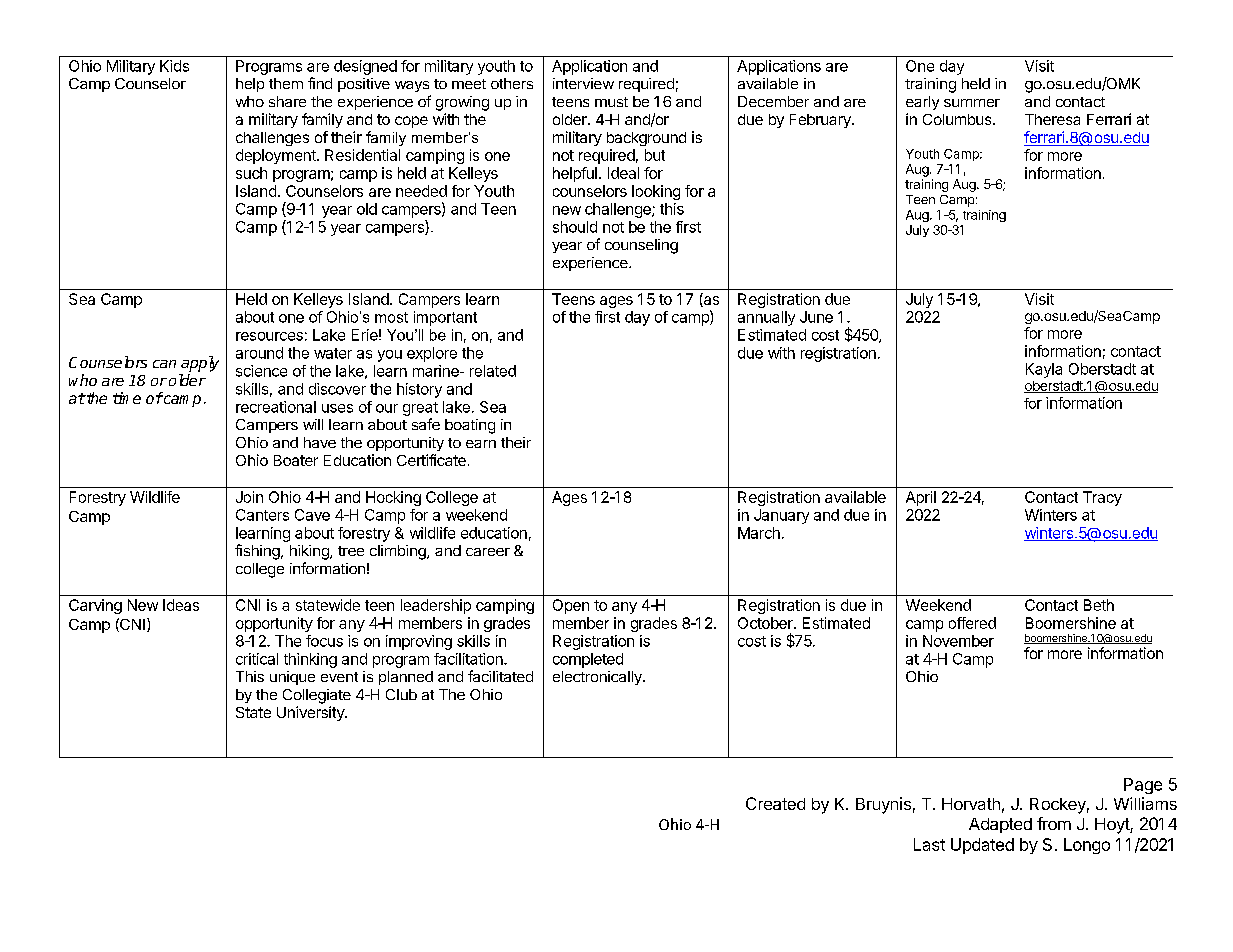 The height and width of the image is (952, 1233). I want to click on annually, so click(766, 318).
